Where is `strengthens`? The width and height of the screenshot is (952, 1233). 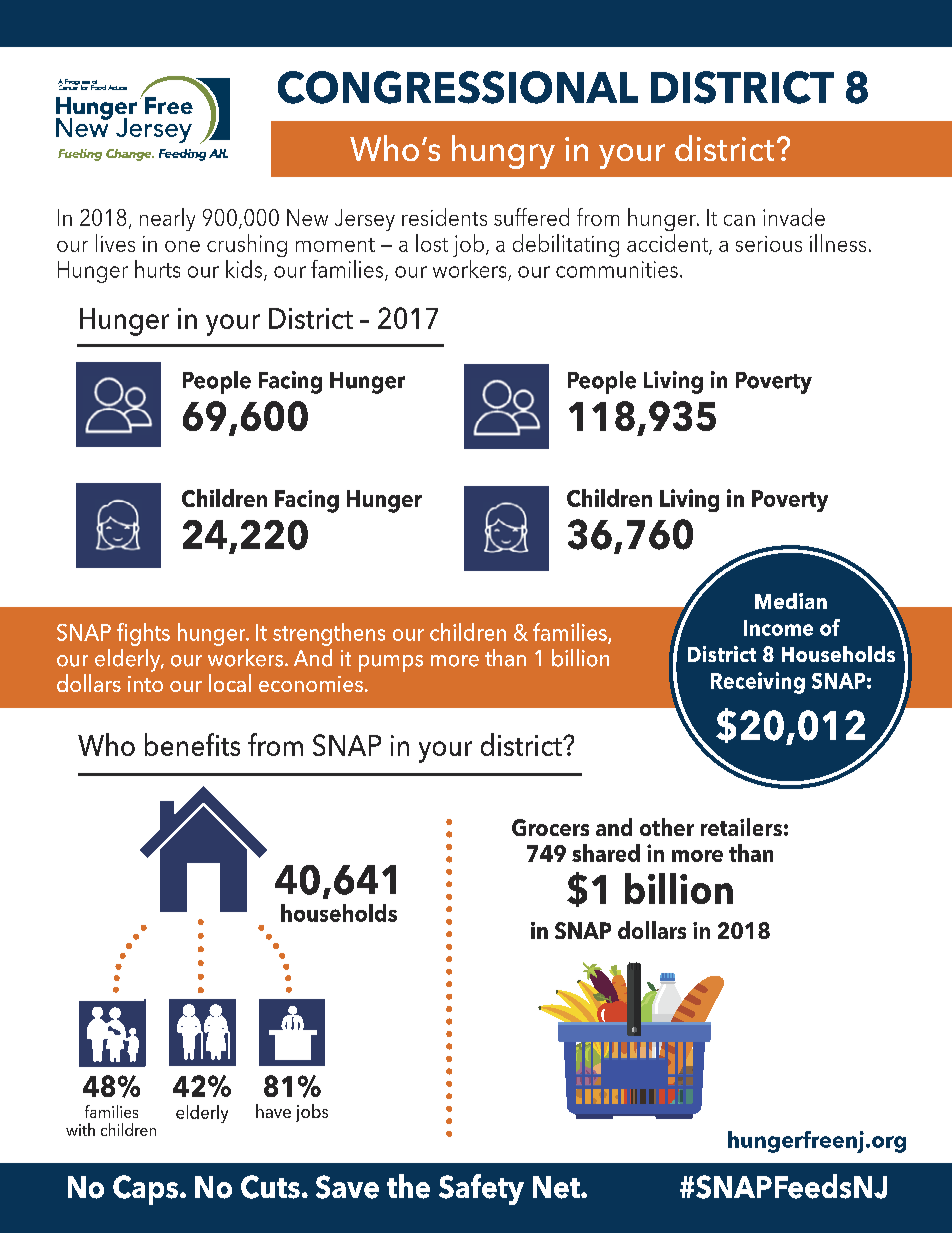
strengthens is located at coordinates (329, 634).
